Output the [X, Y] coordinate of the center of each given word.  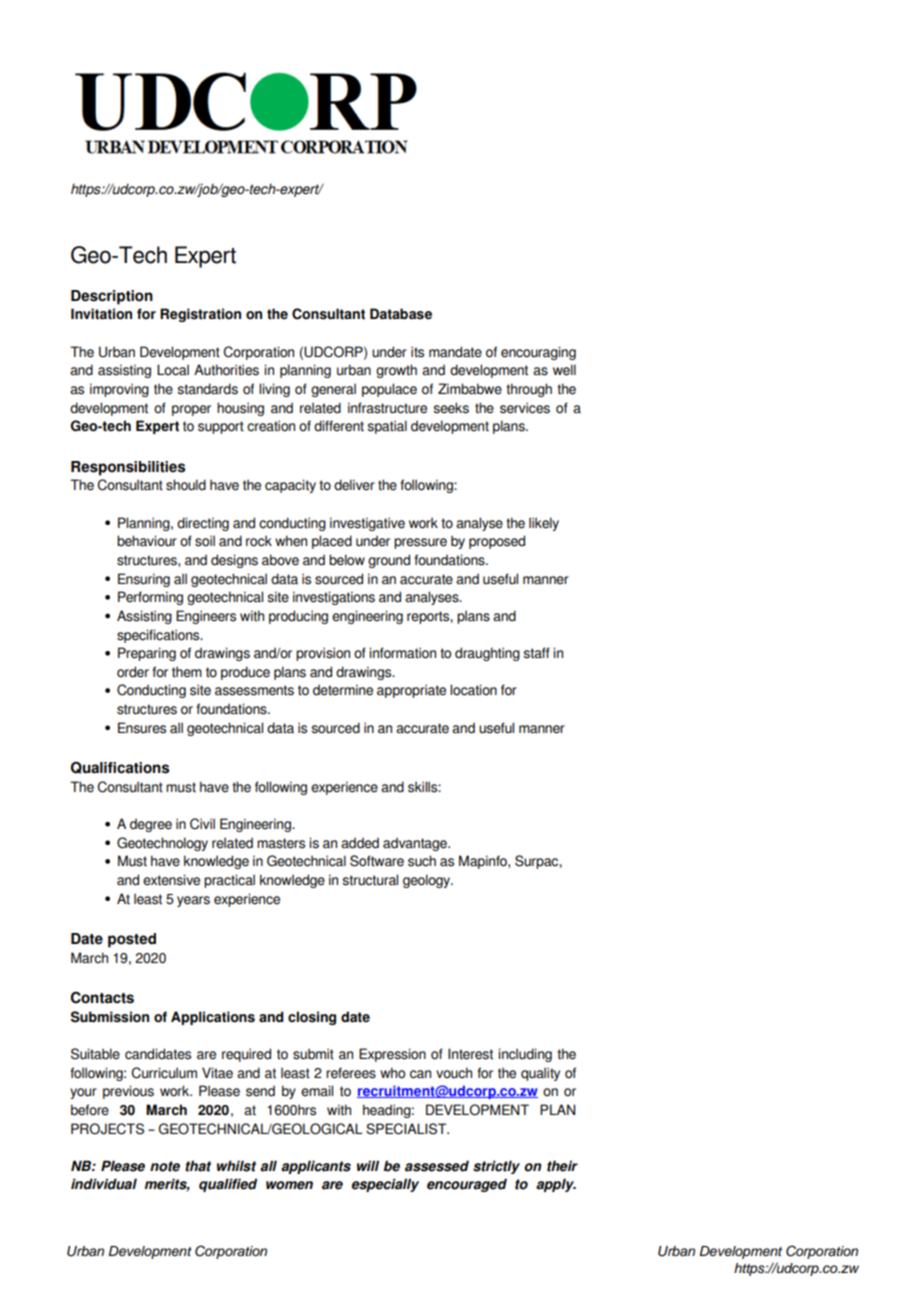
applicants [316, 1167]
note [165, 1166]
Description [112, 297]
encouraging [538, 353]
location [473, 690]
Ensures [142, 728]
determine [343, 690]
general [333, 390]
